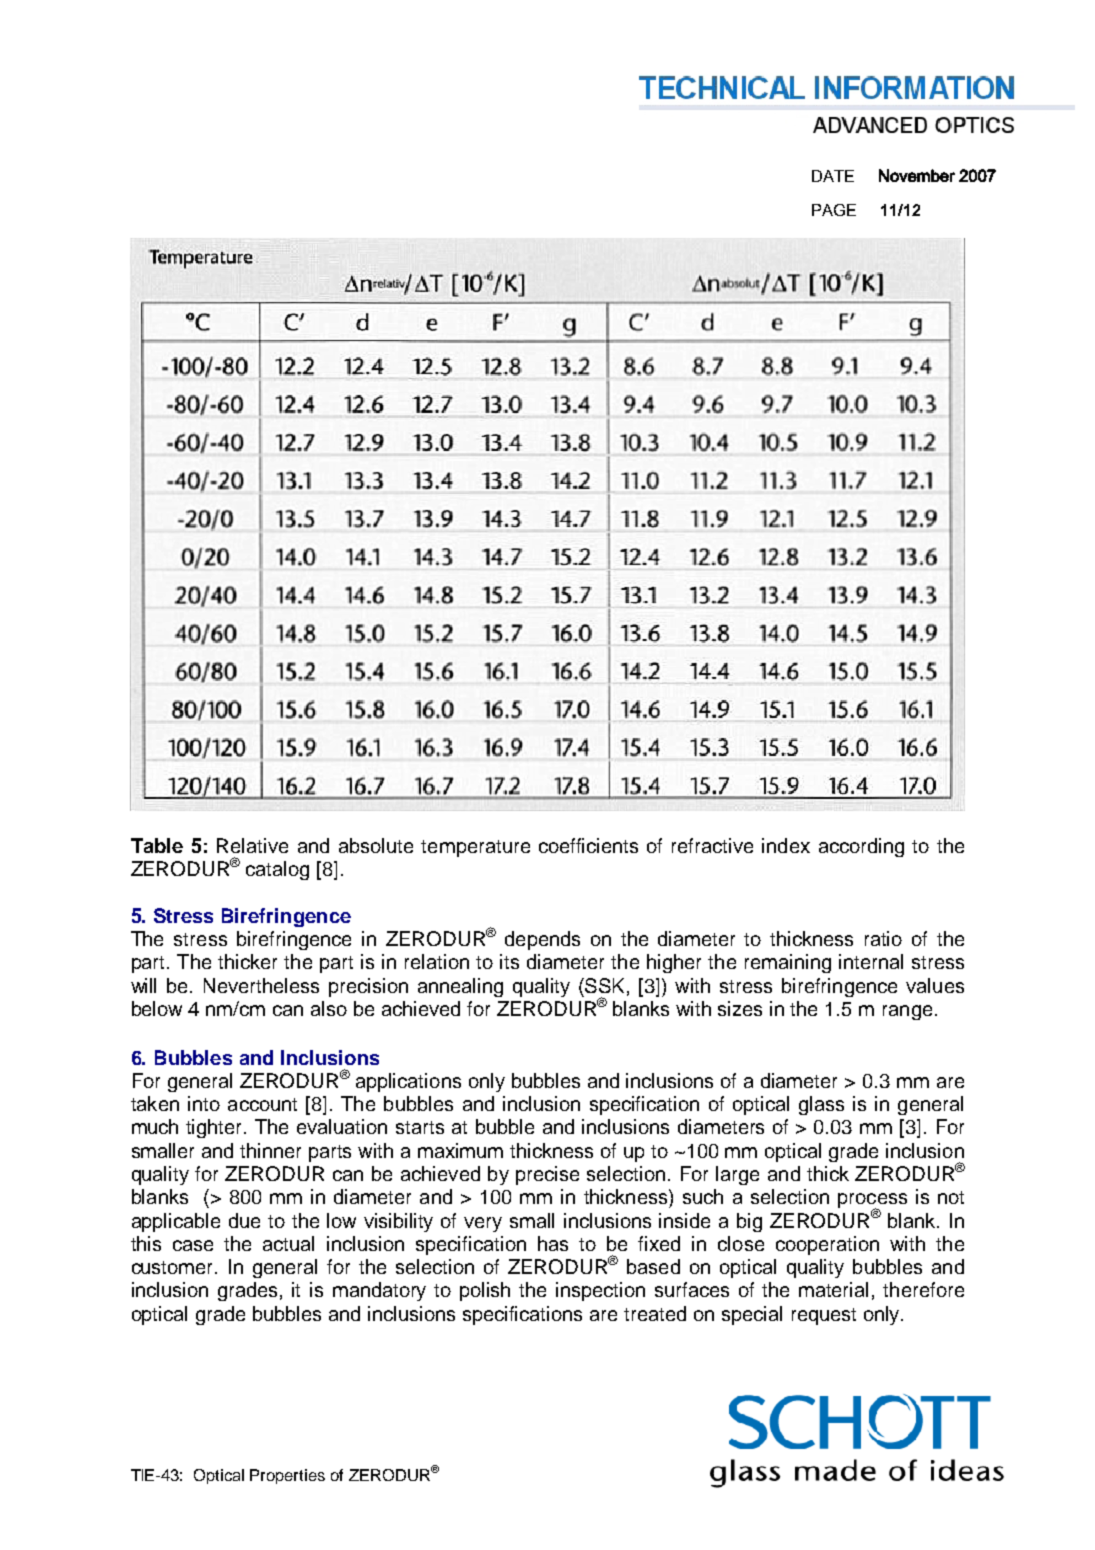 Image resolution: width=1095 pixels, height=1550 pixels. Describe the element at coordinates (252, 845) in the document. I see `Relative` at that location.
